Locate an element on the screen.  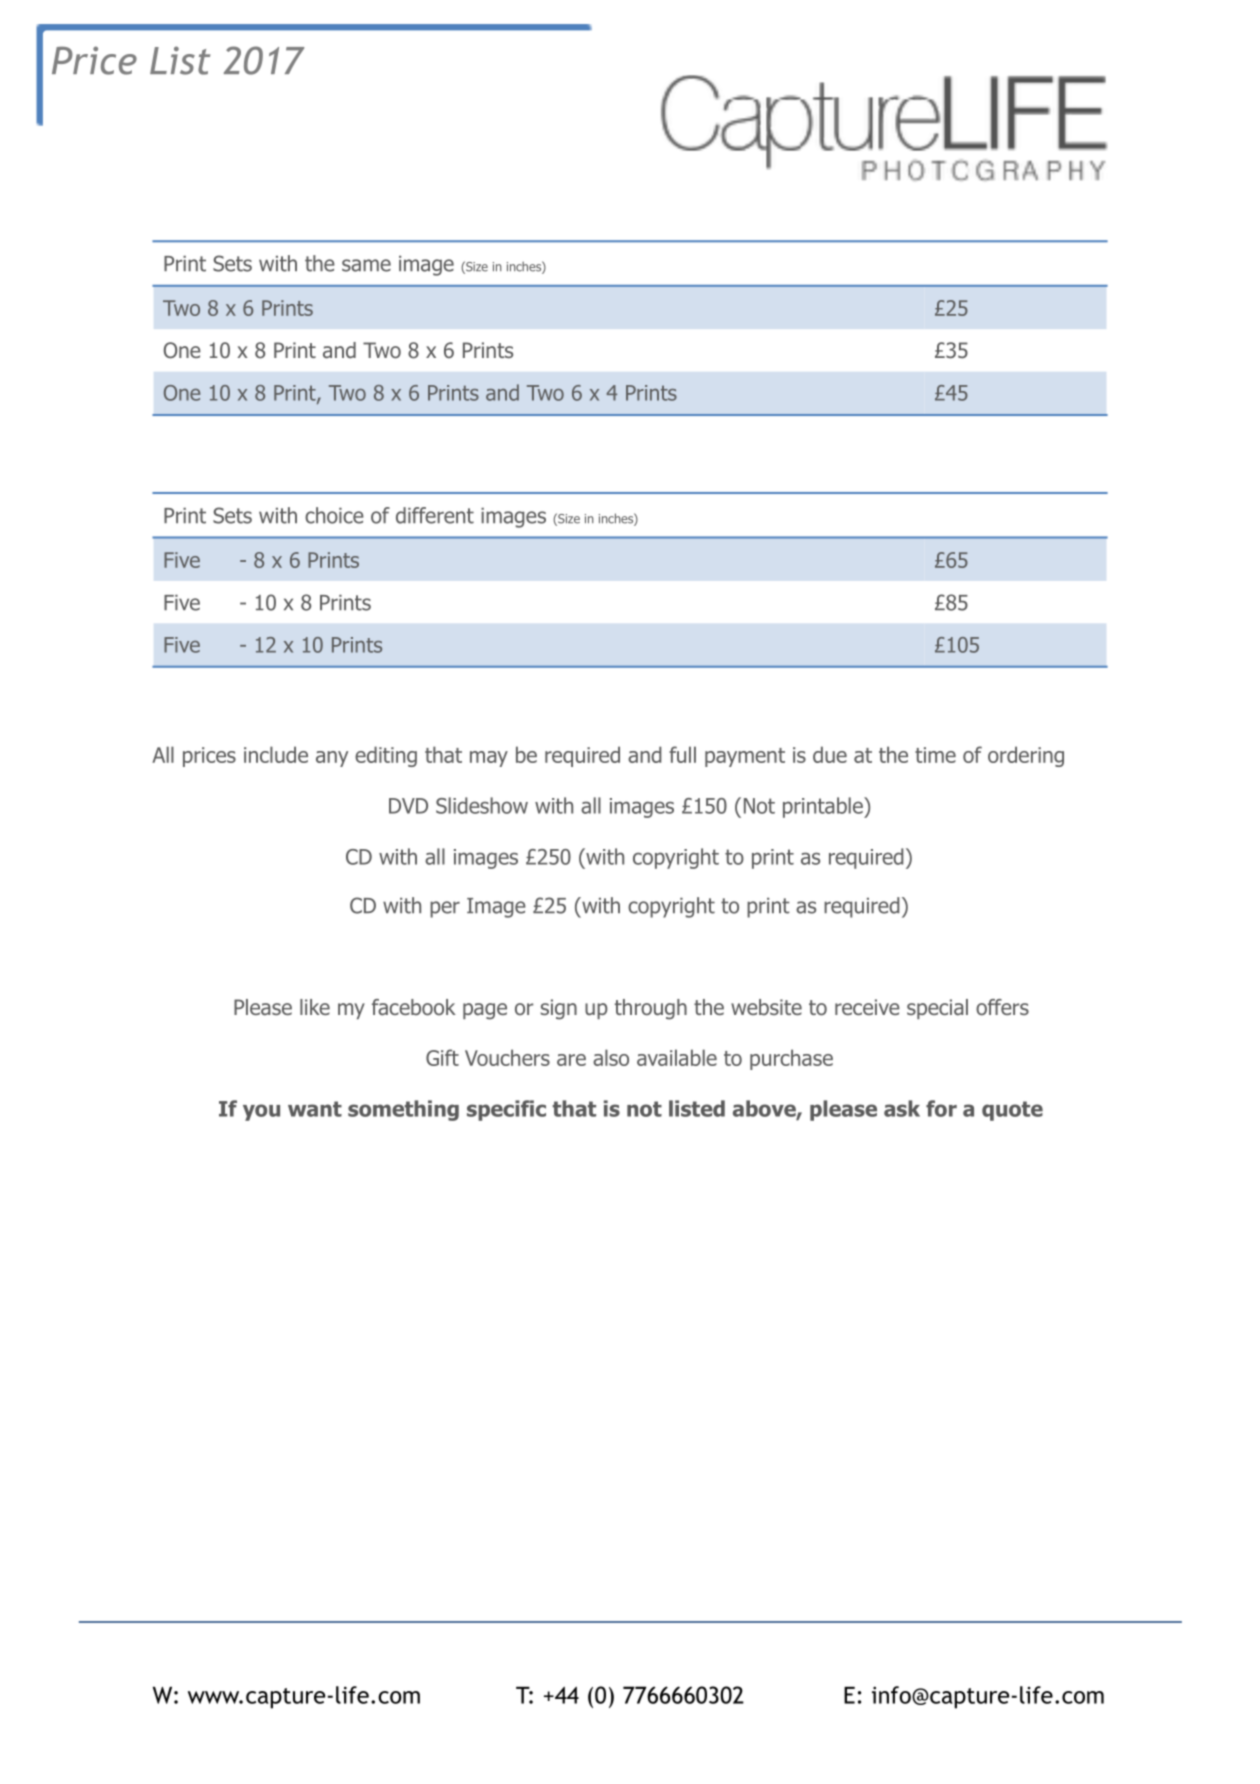
time is located at coordinates (935, 755).
